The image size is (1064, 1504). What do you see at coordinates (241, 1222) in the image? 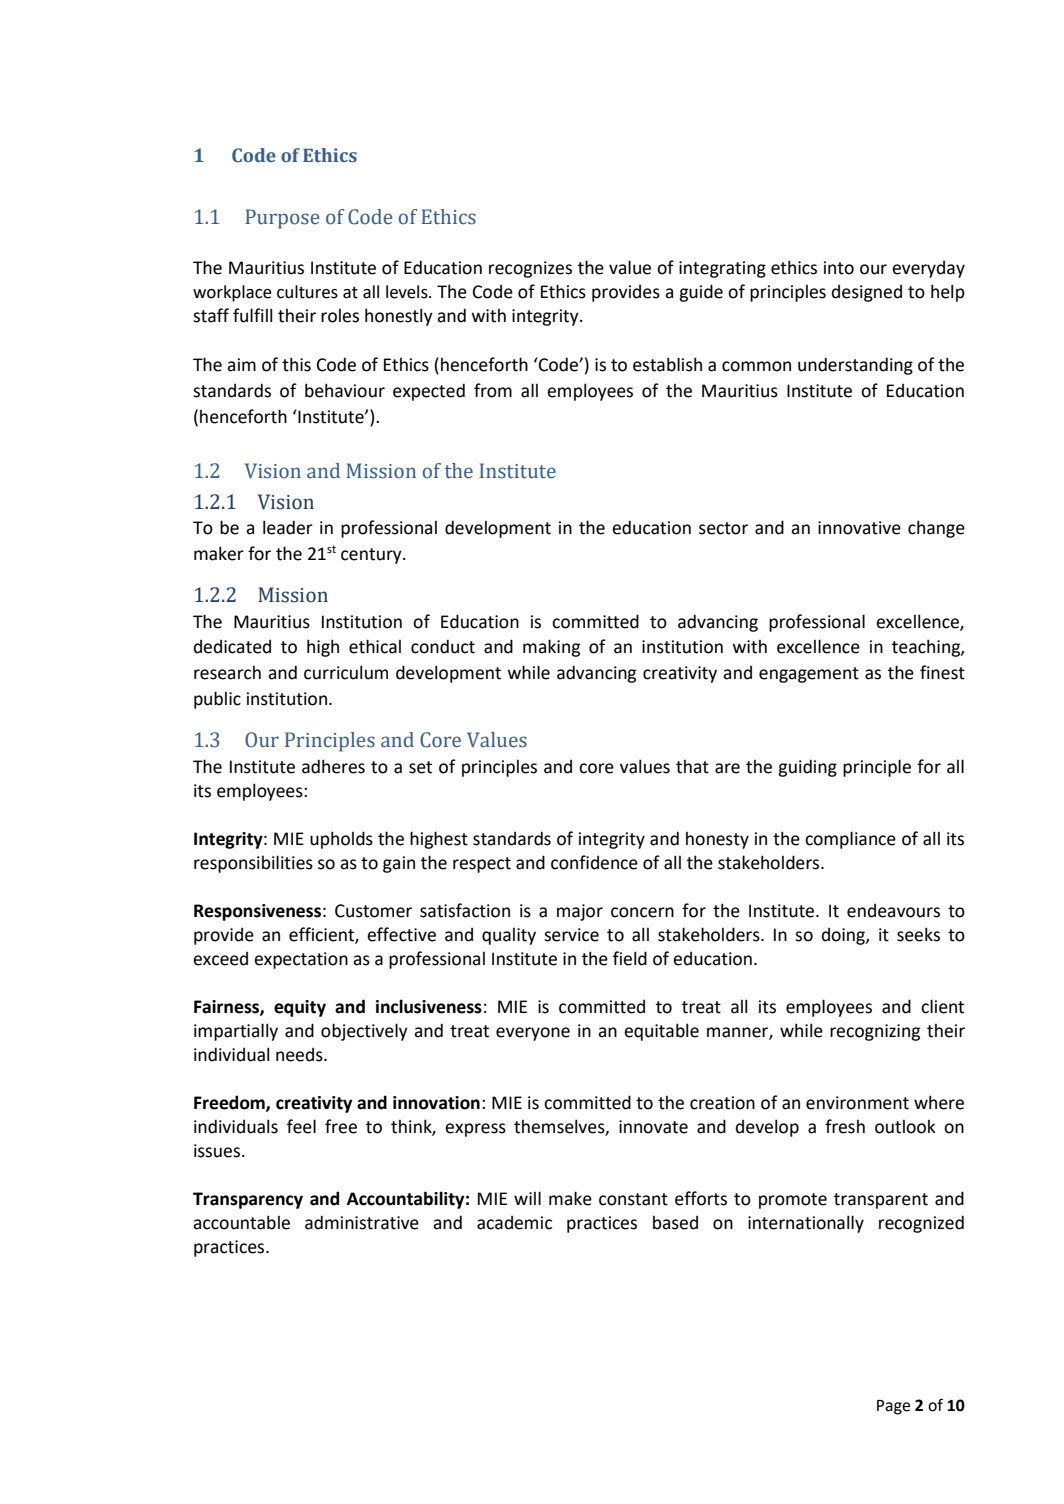
I see `accountable` at bounding box center [241, 1222].
